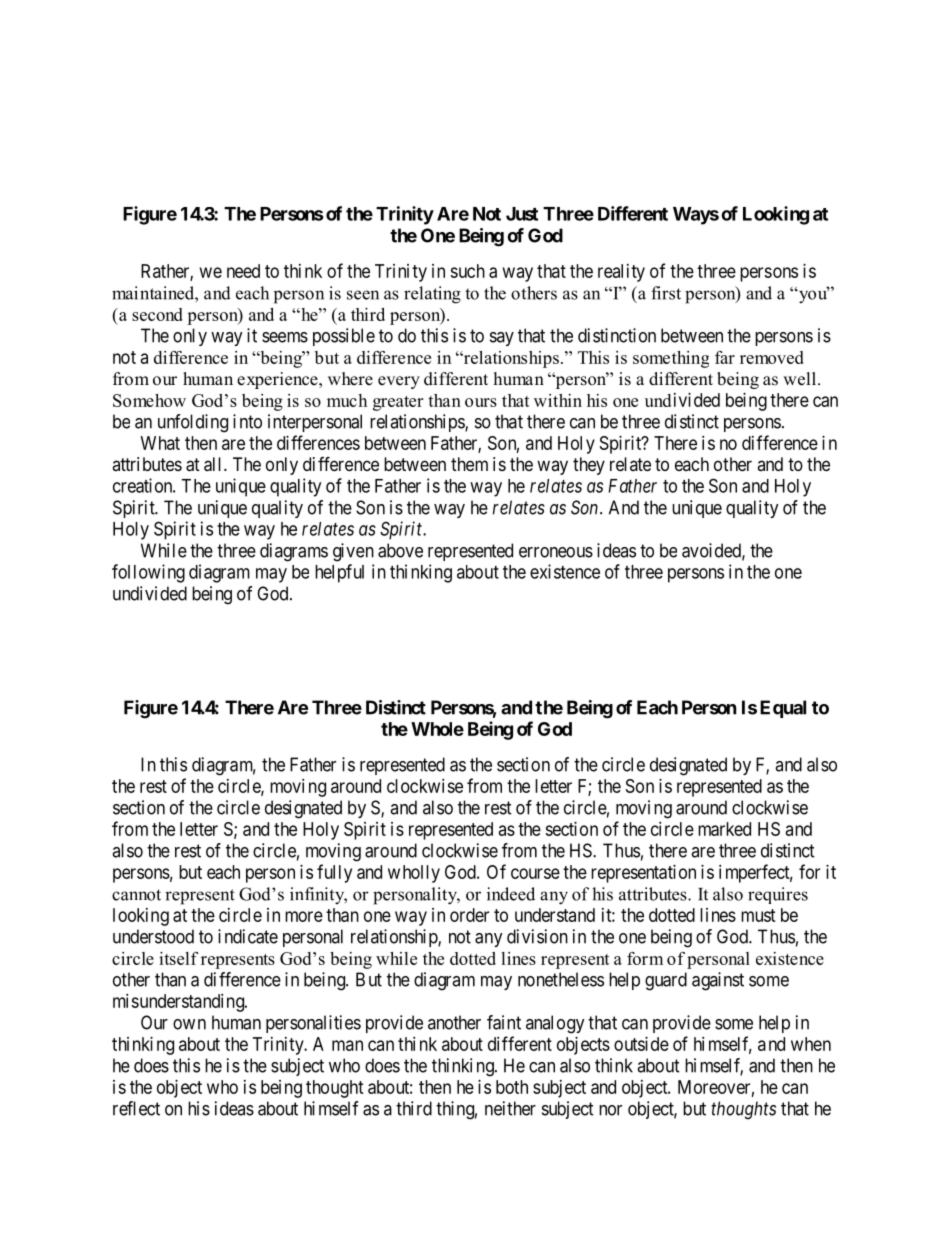 This document has width=952, height=1233. What do you see at coordinates (136, 1108) in the document?
I see `reflect` at bounding box center [136, 1108].
